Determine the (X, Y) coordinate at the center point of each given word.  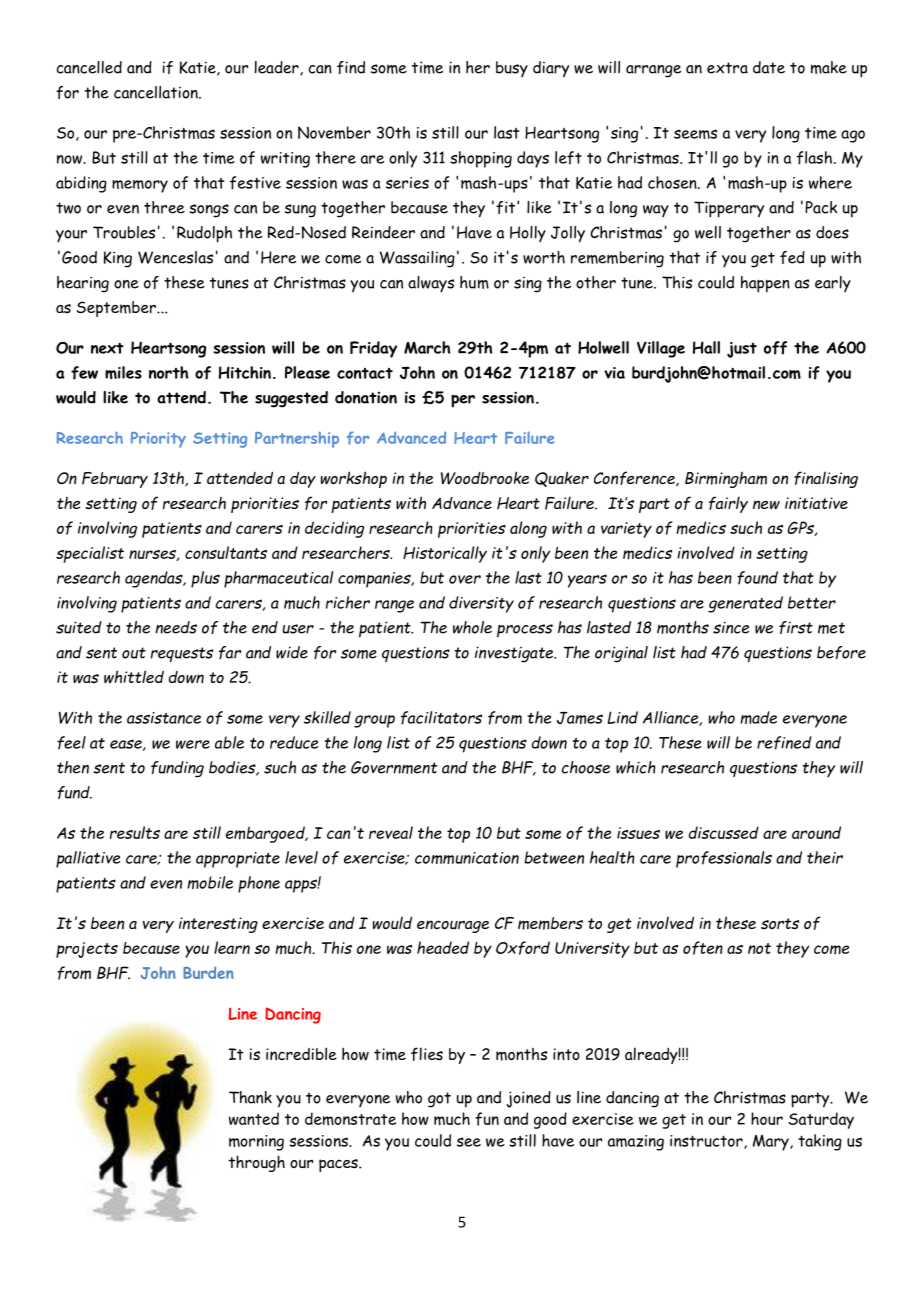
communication (467, 858)
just (742, 350)
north (168, 372)
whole (472, 627)
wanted (254, 1118)
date (769, 67)
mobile (210, 882)
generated (745, 604)
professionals (724, 859)
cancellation (157, 92)
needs (176, 627)
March (427, 347)
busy (512, 69)
